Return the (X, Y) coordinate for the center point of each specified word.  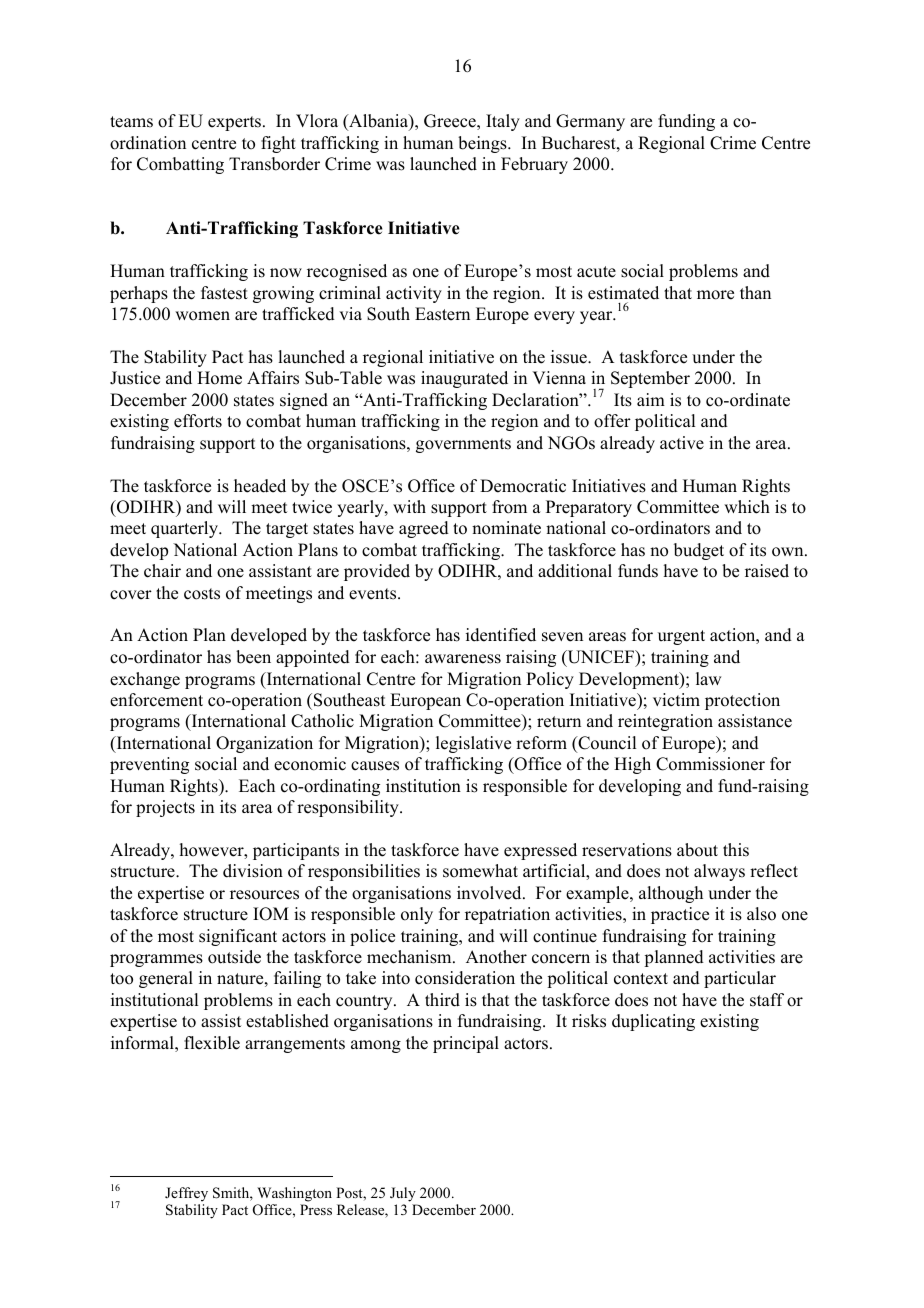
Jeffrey (186, 1194)
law (708, 678)
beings (483, 144)
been (253, 657)
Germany (590, 122)
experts (236, 123)
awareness (463, 659)
